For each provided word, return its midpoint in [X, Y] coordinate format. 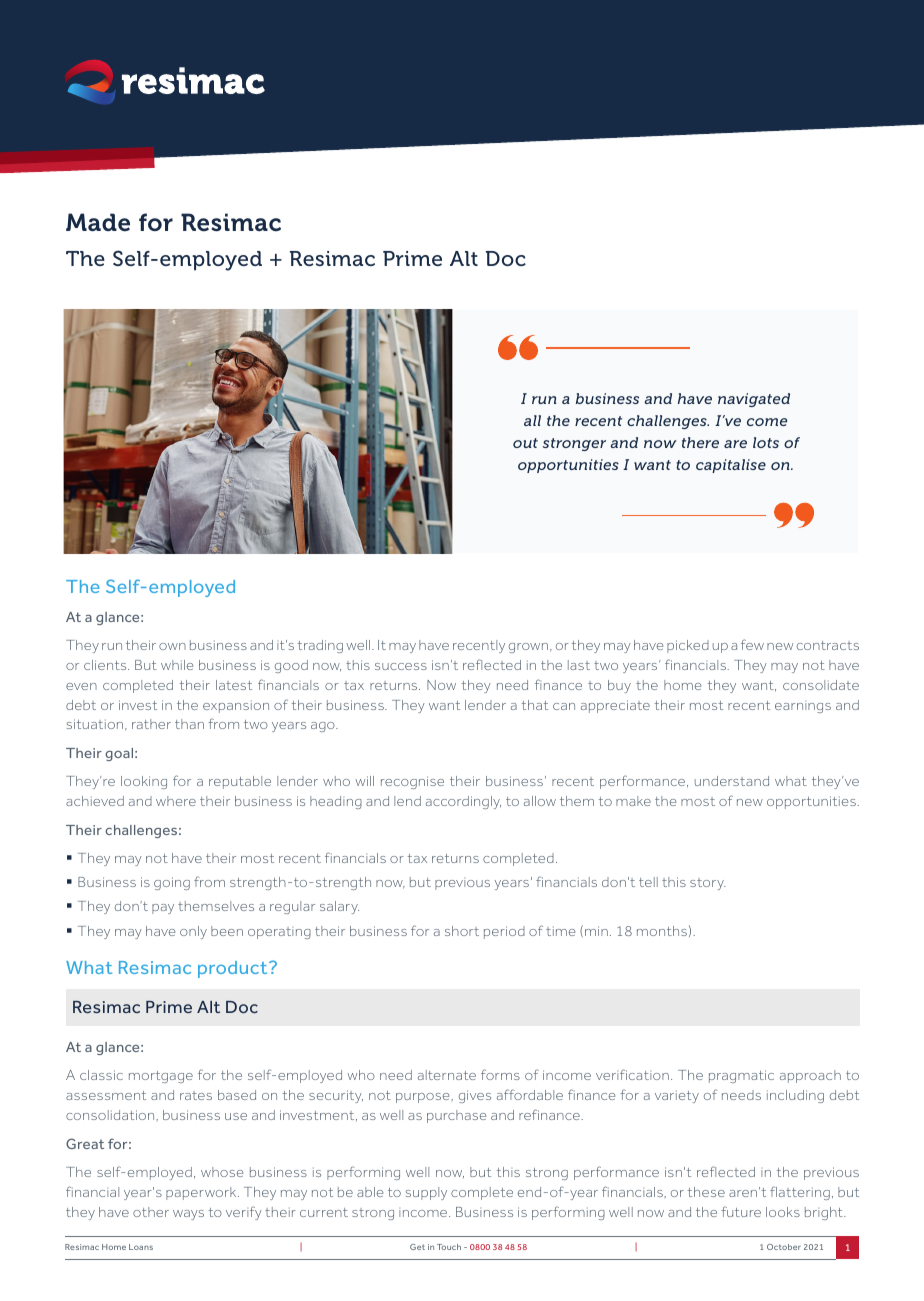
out [525, 443]
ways [188, 1215]
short [462, 931]
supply [426, 1193]
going [172, 883]
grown [528, 648]
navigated [754, 400]
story [708, 884]
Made [98, 222]
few [752, 644]
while [177, 665]
